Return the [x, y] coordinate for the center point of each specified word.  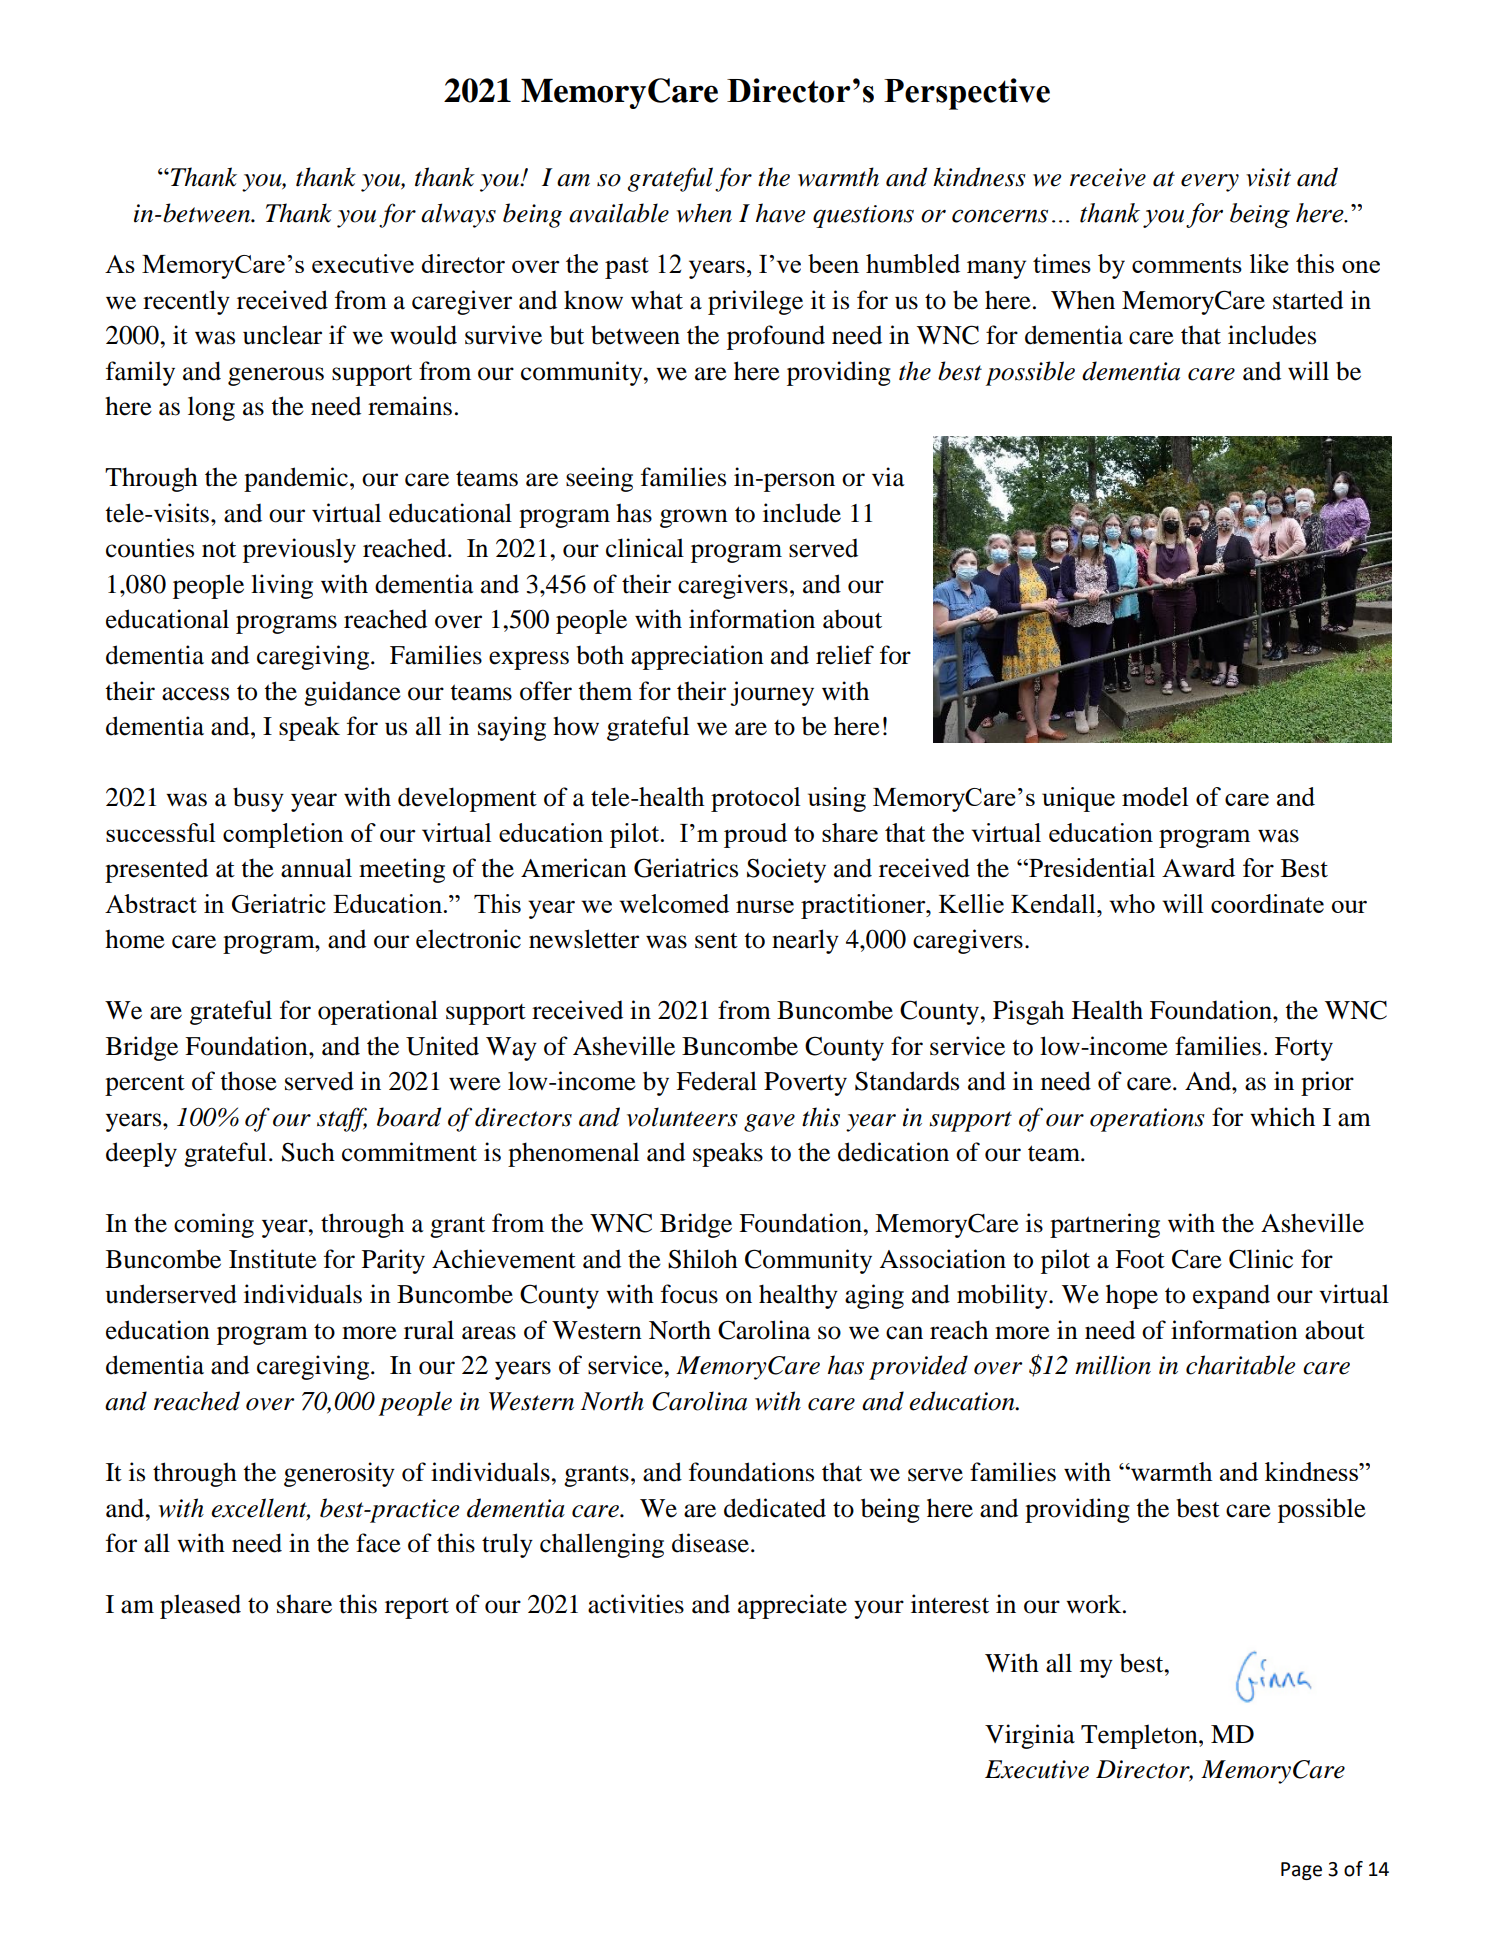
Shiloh [703, 1259]
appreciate [792, 1606]
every [1210, 183]
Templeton [1140, 1736]
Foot [1140, 1259]
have [780, 213]
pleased [200, 1606]
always [458, 215]
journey [772, 693]
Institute [273, 1259]
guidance [352, 693]
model [1155, 796]
